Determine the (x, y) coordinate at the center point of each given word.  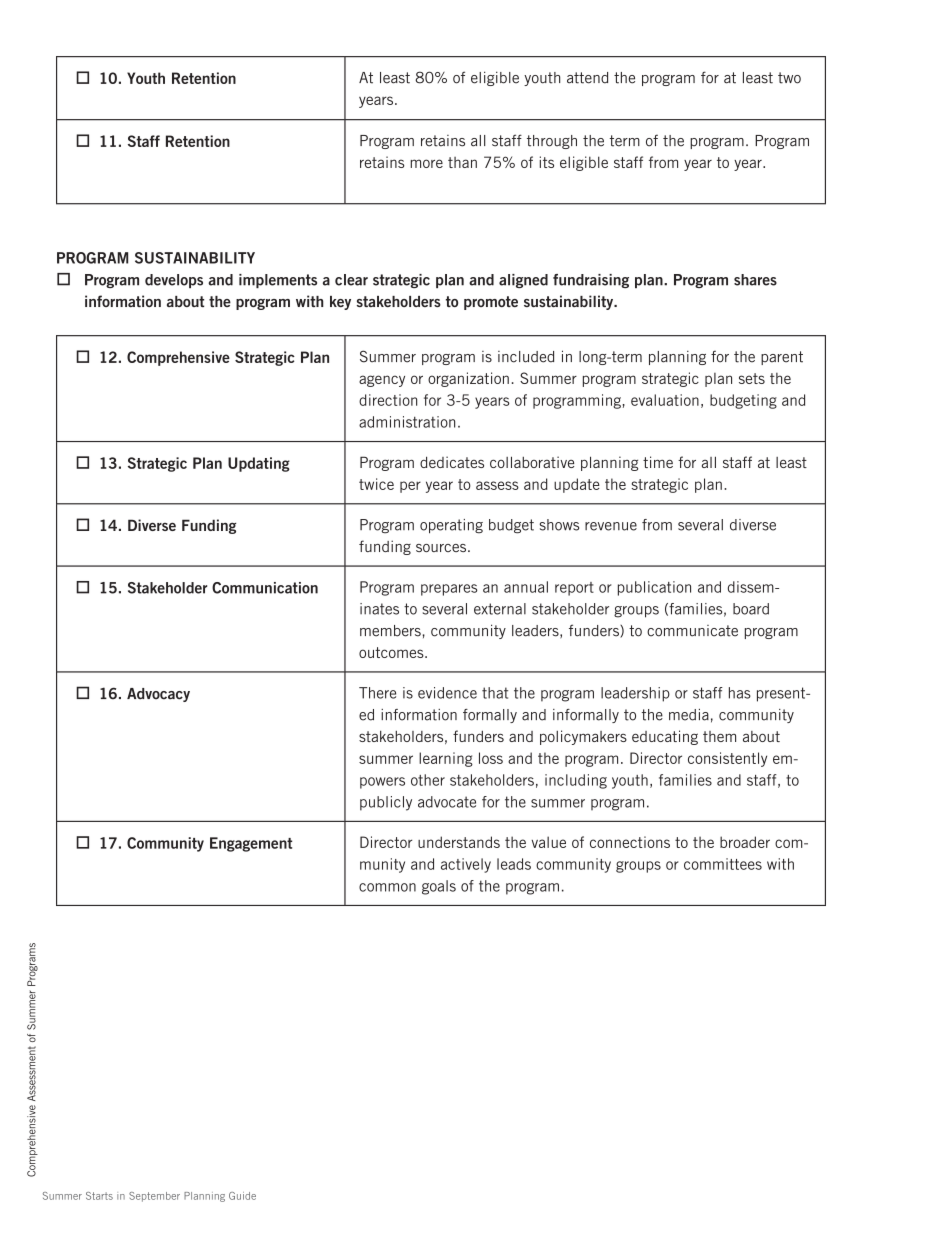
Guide (242, 1196)
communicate (692, 631)
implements (278, 281)
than (462, 162)
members (390, 631)
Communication (265, 588)
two (789, 78)
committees (723, 864)
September (154, 1197)
